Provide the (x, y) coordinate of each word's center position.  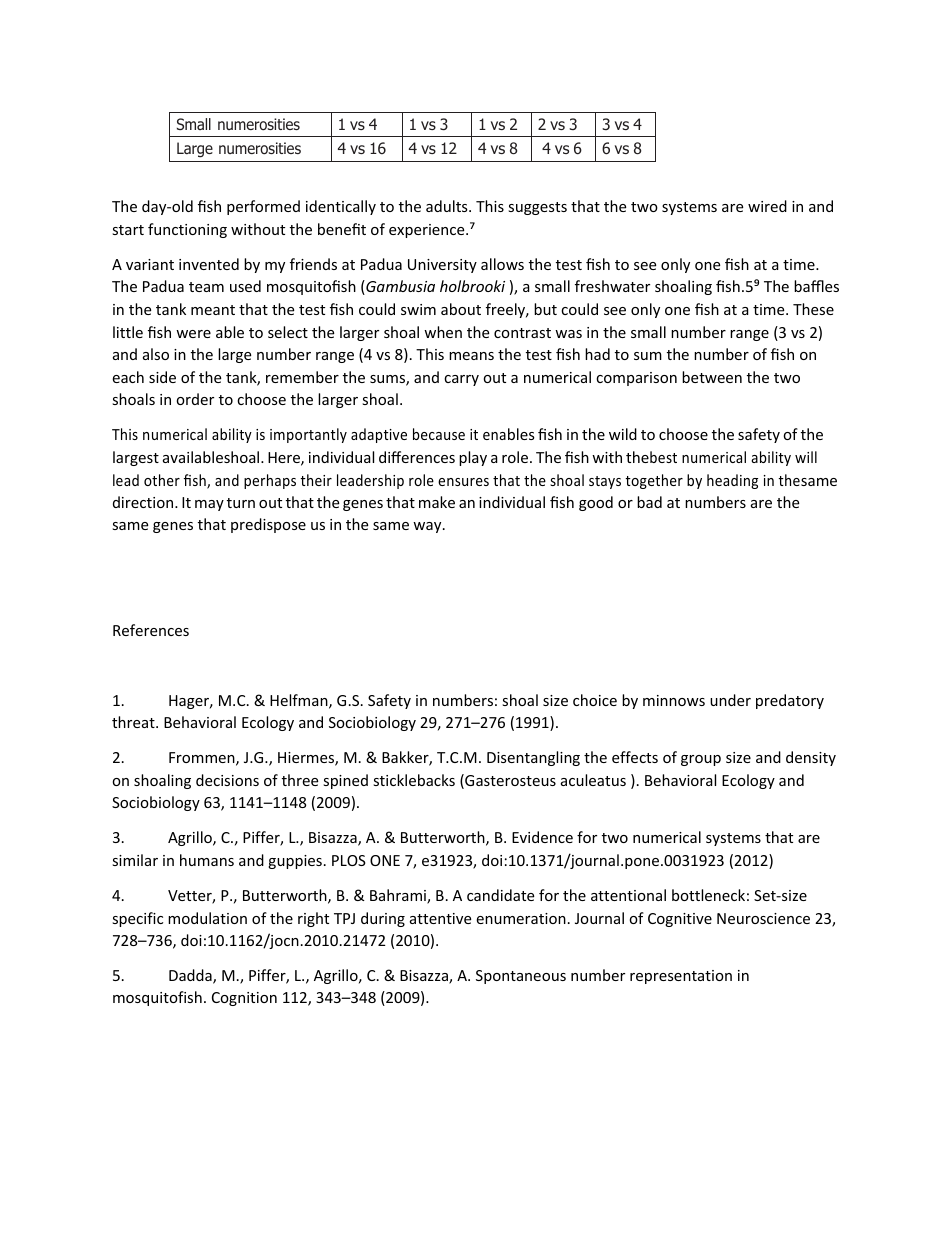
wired (767, 206)
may (209, 505)
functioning (187, 230)
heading (732, 481)
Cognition (244, 999)
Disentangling (533, 758)
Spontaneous (521, 977)
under (730, 700)
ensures (463, 482)
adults (448, 206)
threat (134, 722)
